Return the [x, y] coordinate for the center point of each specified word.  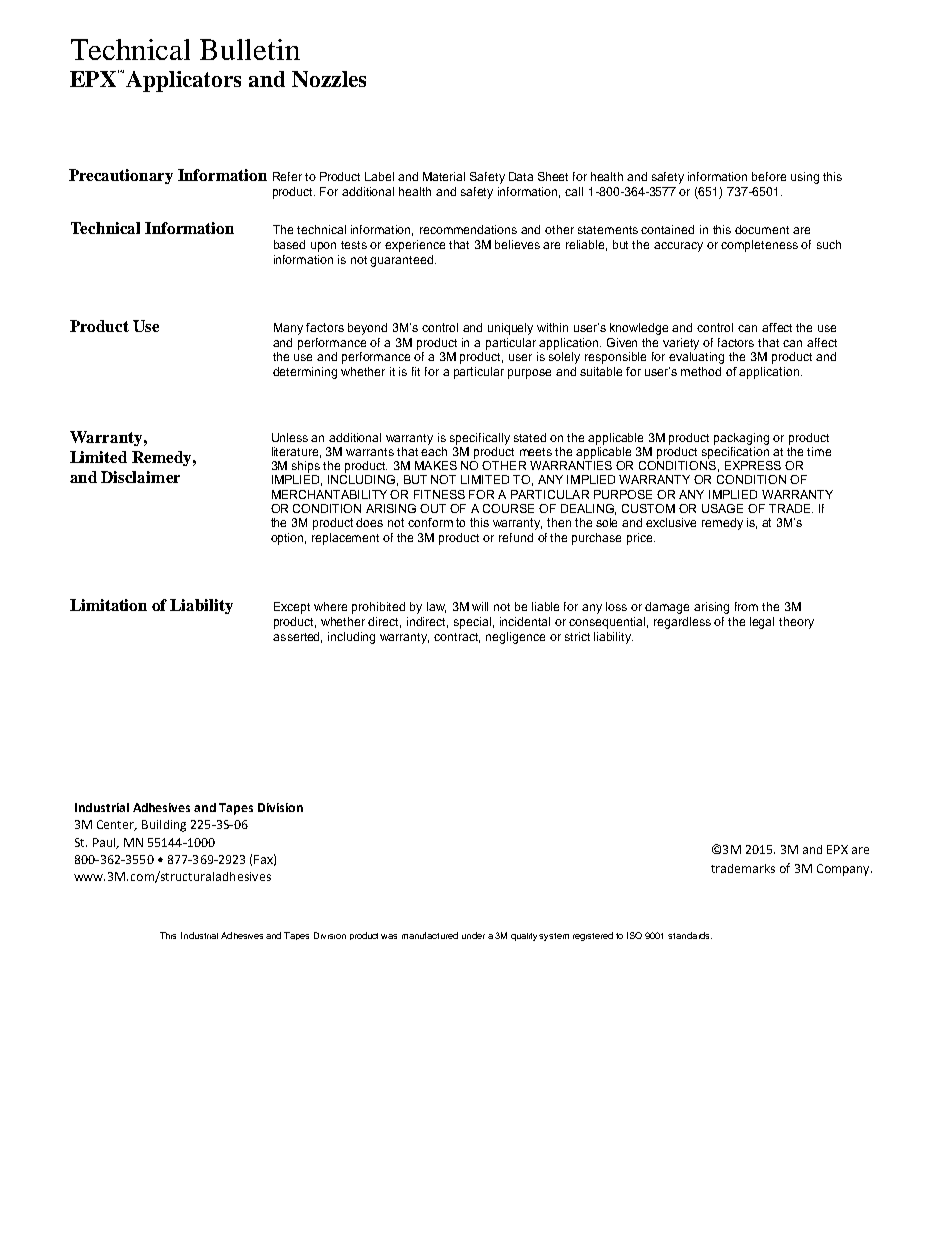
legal [762, 623]
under [473, 935]
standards [690, 935]
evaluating [696, 358]
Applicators [183, 81]
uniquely [510, 329]
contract [457, 638]
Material [444, 176]
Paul [105, 843]
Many [288, 329]
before [769, 176]
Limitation [108, 605]
